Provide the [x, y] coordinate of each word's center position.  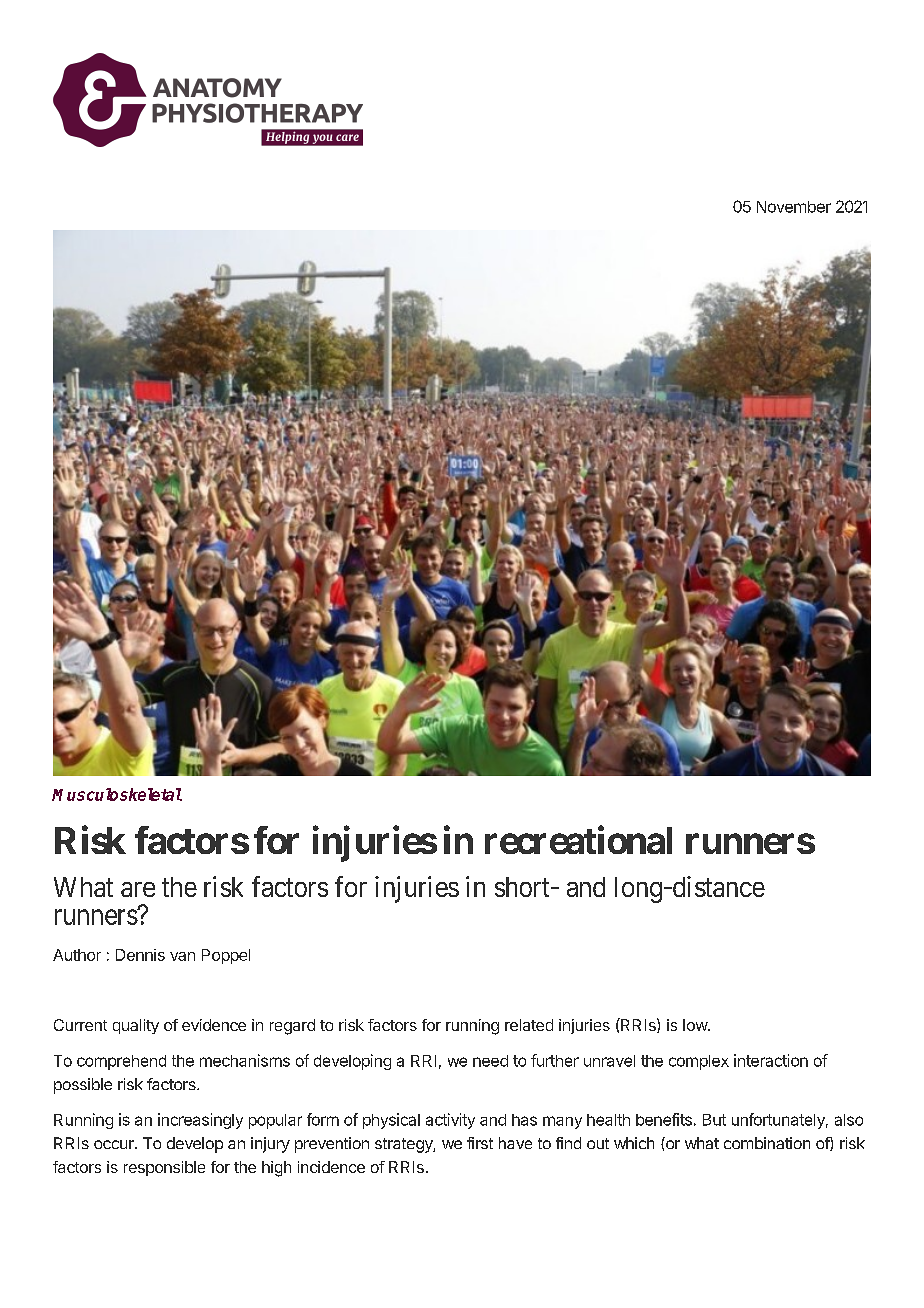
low [696, 1025]
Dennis [140, 955]
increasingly [200, 1121]
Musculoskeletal [117, 794]
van [182, 956]
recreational [578, 840]
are [138, 889]
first [480, 1143]
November [794, 207]
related [529, 1025]
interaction [771, 1060]
